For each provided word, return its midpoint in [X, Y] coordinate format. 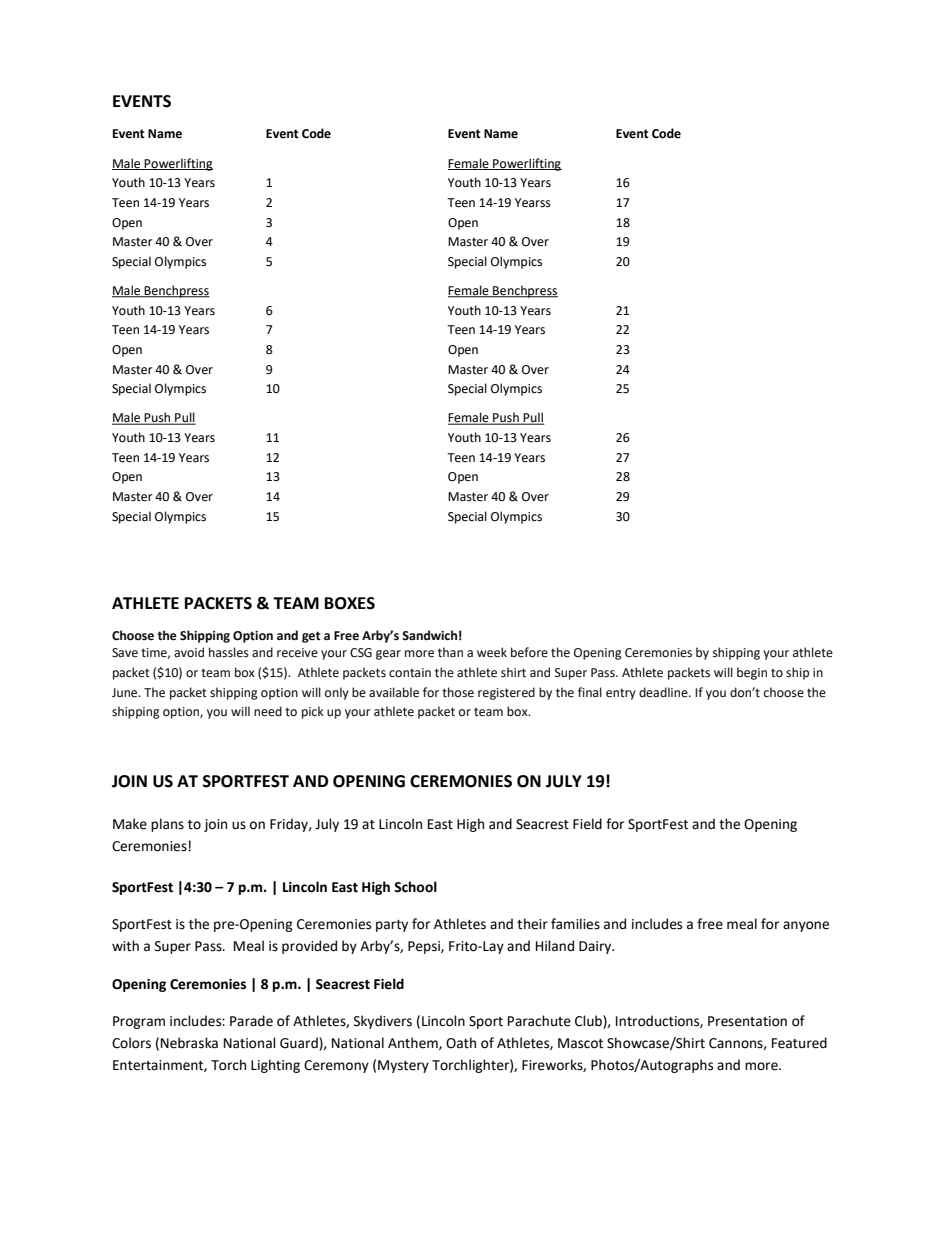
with [125, 946]
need [268, 711]
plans [167, 825]
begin [752, 673]
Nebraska [189, 1043]
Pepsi [425, 947]
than [450, 652]
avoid [189, 652]
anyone [806, 926]
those [458, 692]
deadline [664, 692]
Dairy [596, 947]
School [415, 887]
